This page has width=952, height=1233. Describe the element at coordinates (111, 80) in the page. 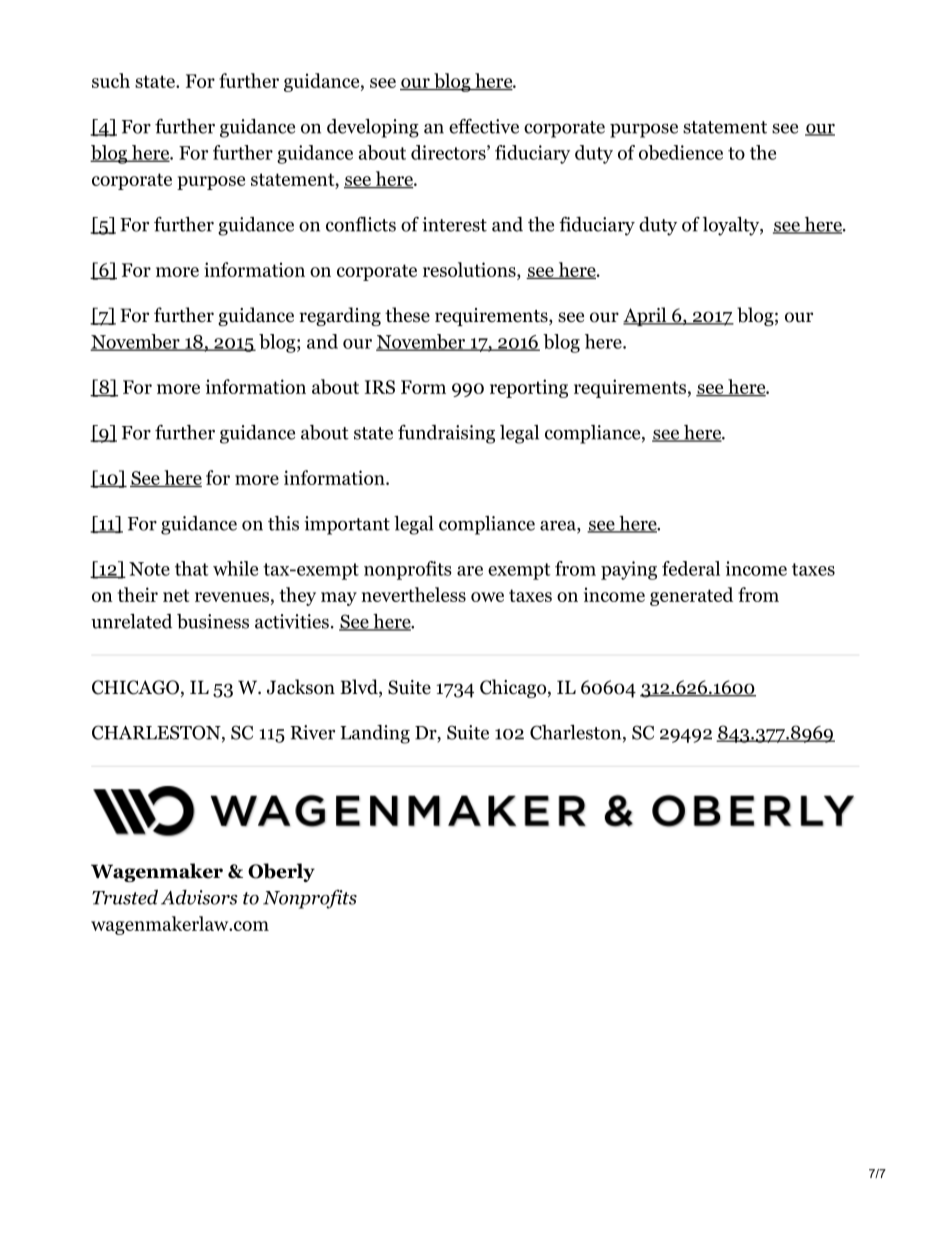

I see `such` at that location.
